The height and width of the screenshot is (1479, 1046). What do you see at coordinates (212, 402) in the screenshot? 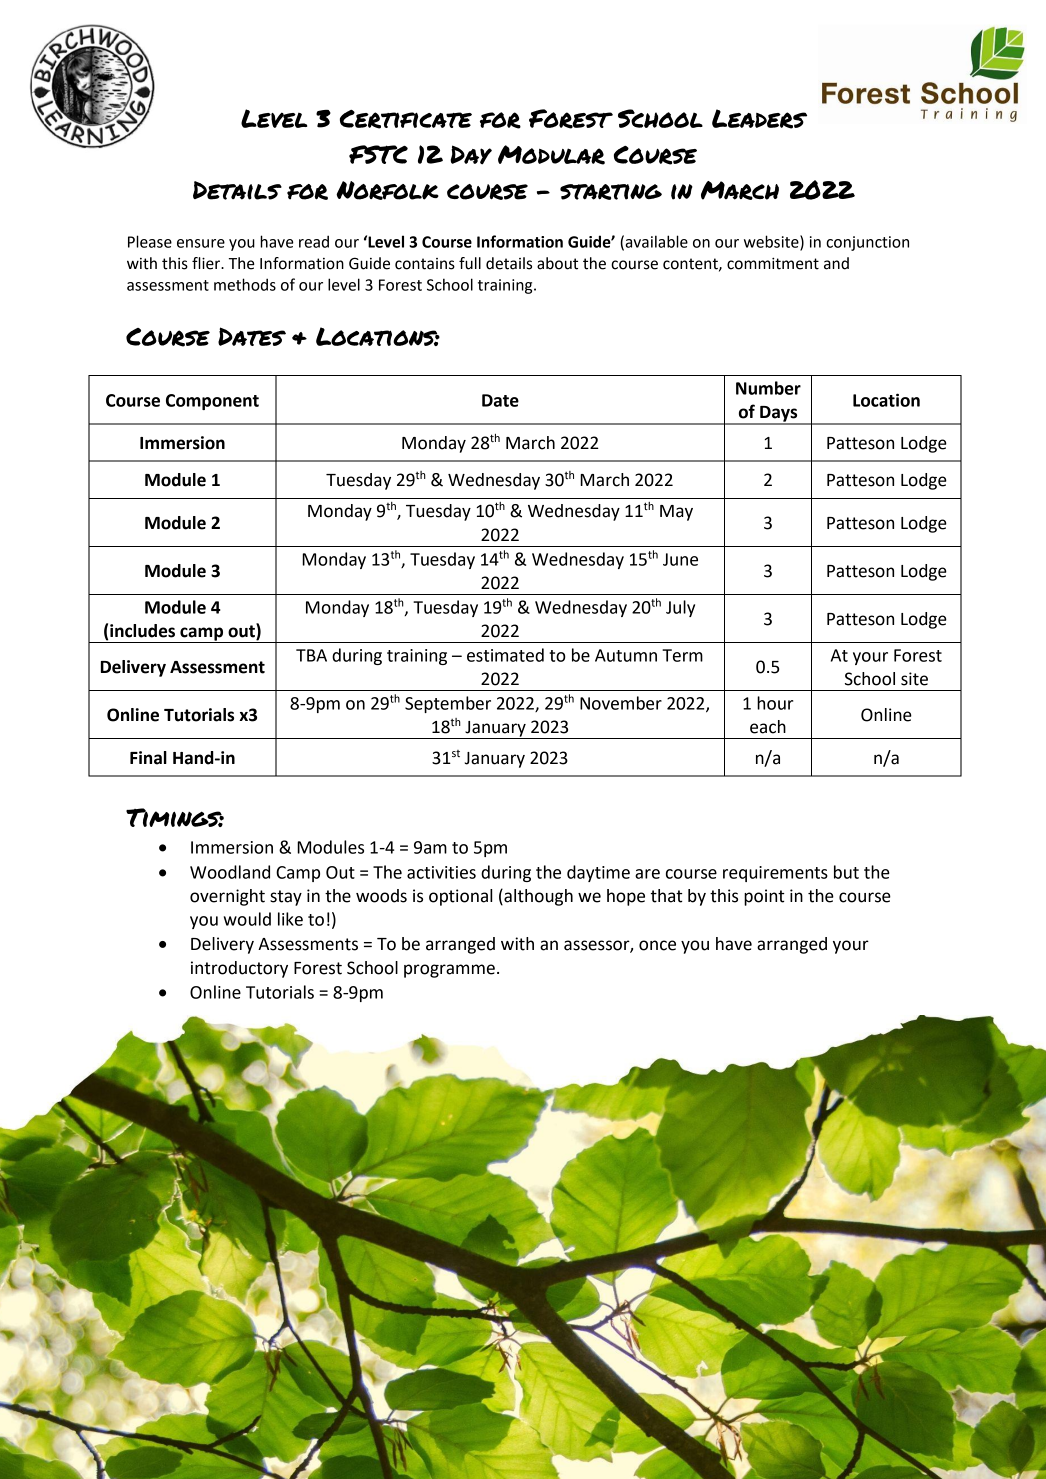
I see `Component` at bounding box center [212, 402].
